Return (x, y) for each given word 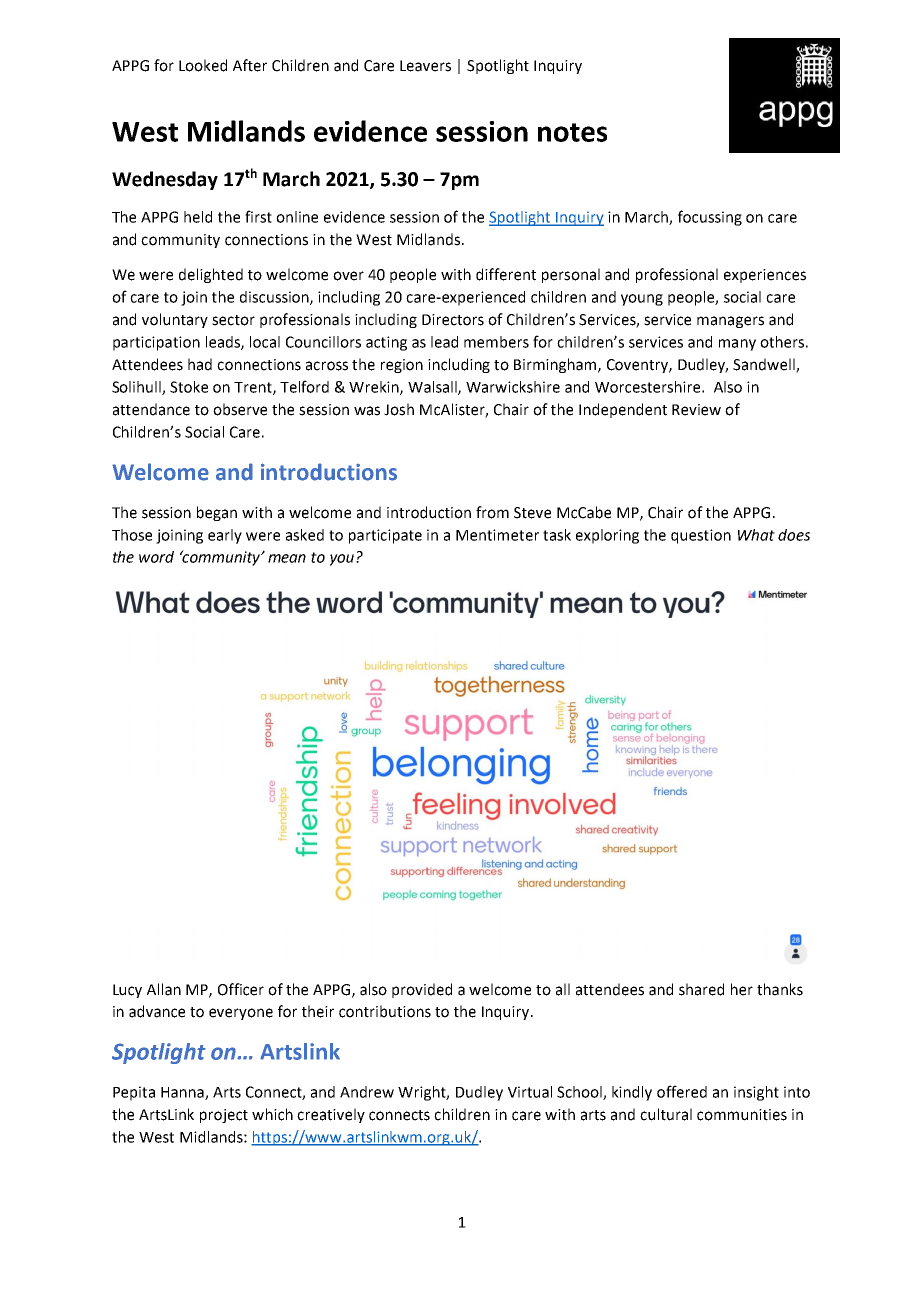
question (701, 536)
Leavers (425, 66)
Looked (203, 65)
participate (385, 536)
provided (422, 990)
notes (572, 132)
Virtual (530, 1092)
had (200, 364)
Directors (453, 320)
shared (701, 989)
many (737, 345)
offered (682, 1091)
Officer (241, 989)
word (156, 557)
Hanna (183, 1093)
